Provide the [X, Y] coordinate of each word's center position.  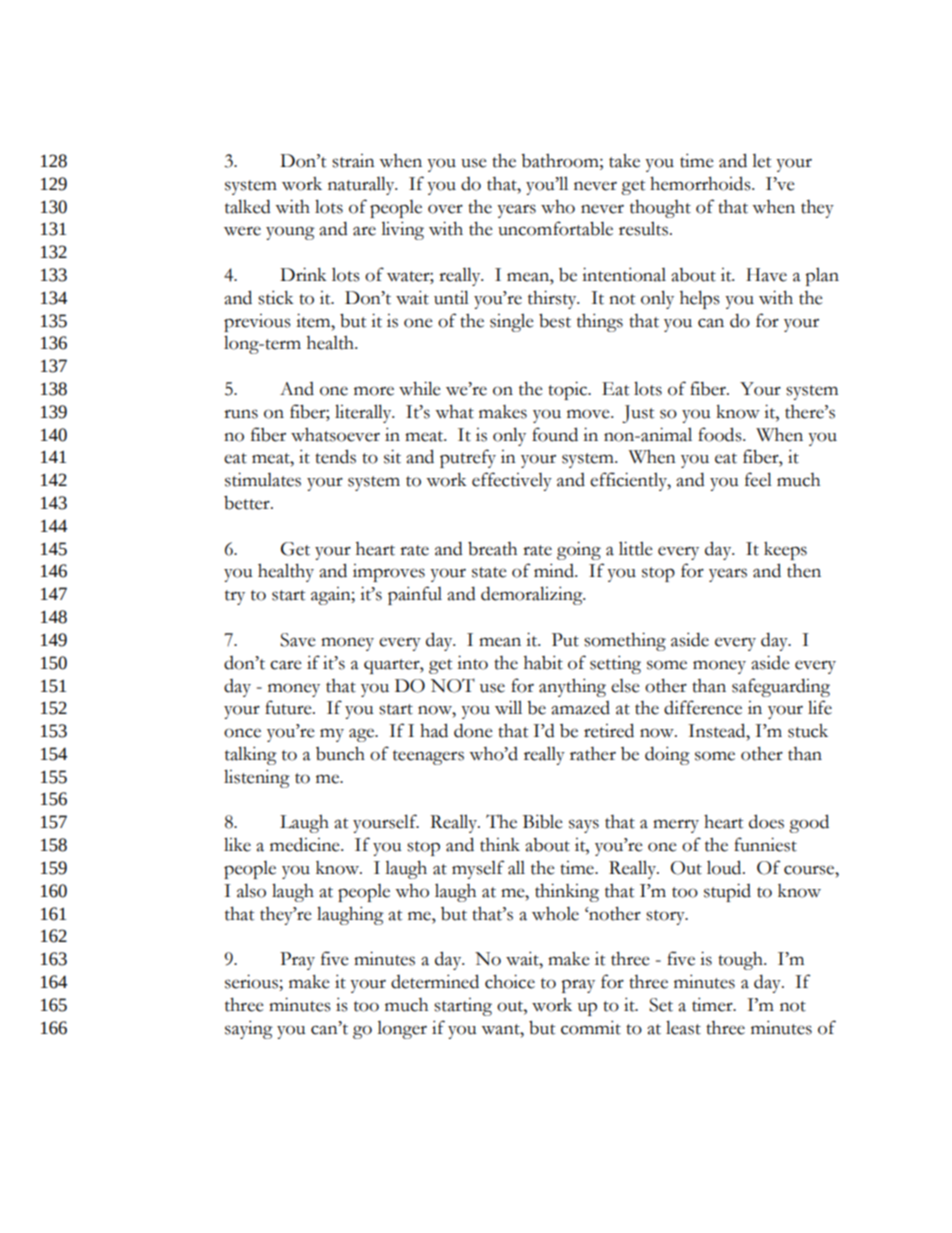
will [508, 707]
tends [335, 456]
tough [741, 960]
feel [758, 479]
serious [252, 982]
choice [510, 981]
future [289, 707]
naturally [362, 185]
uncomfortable [555, 228]
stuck [808, 731]
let [761, 161]
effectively [512, 481]
